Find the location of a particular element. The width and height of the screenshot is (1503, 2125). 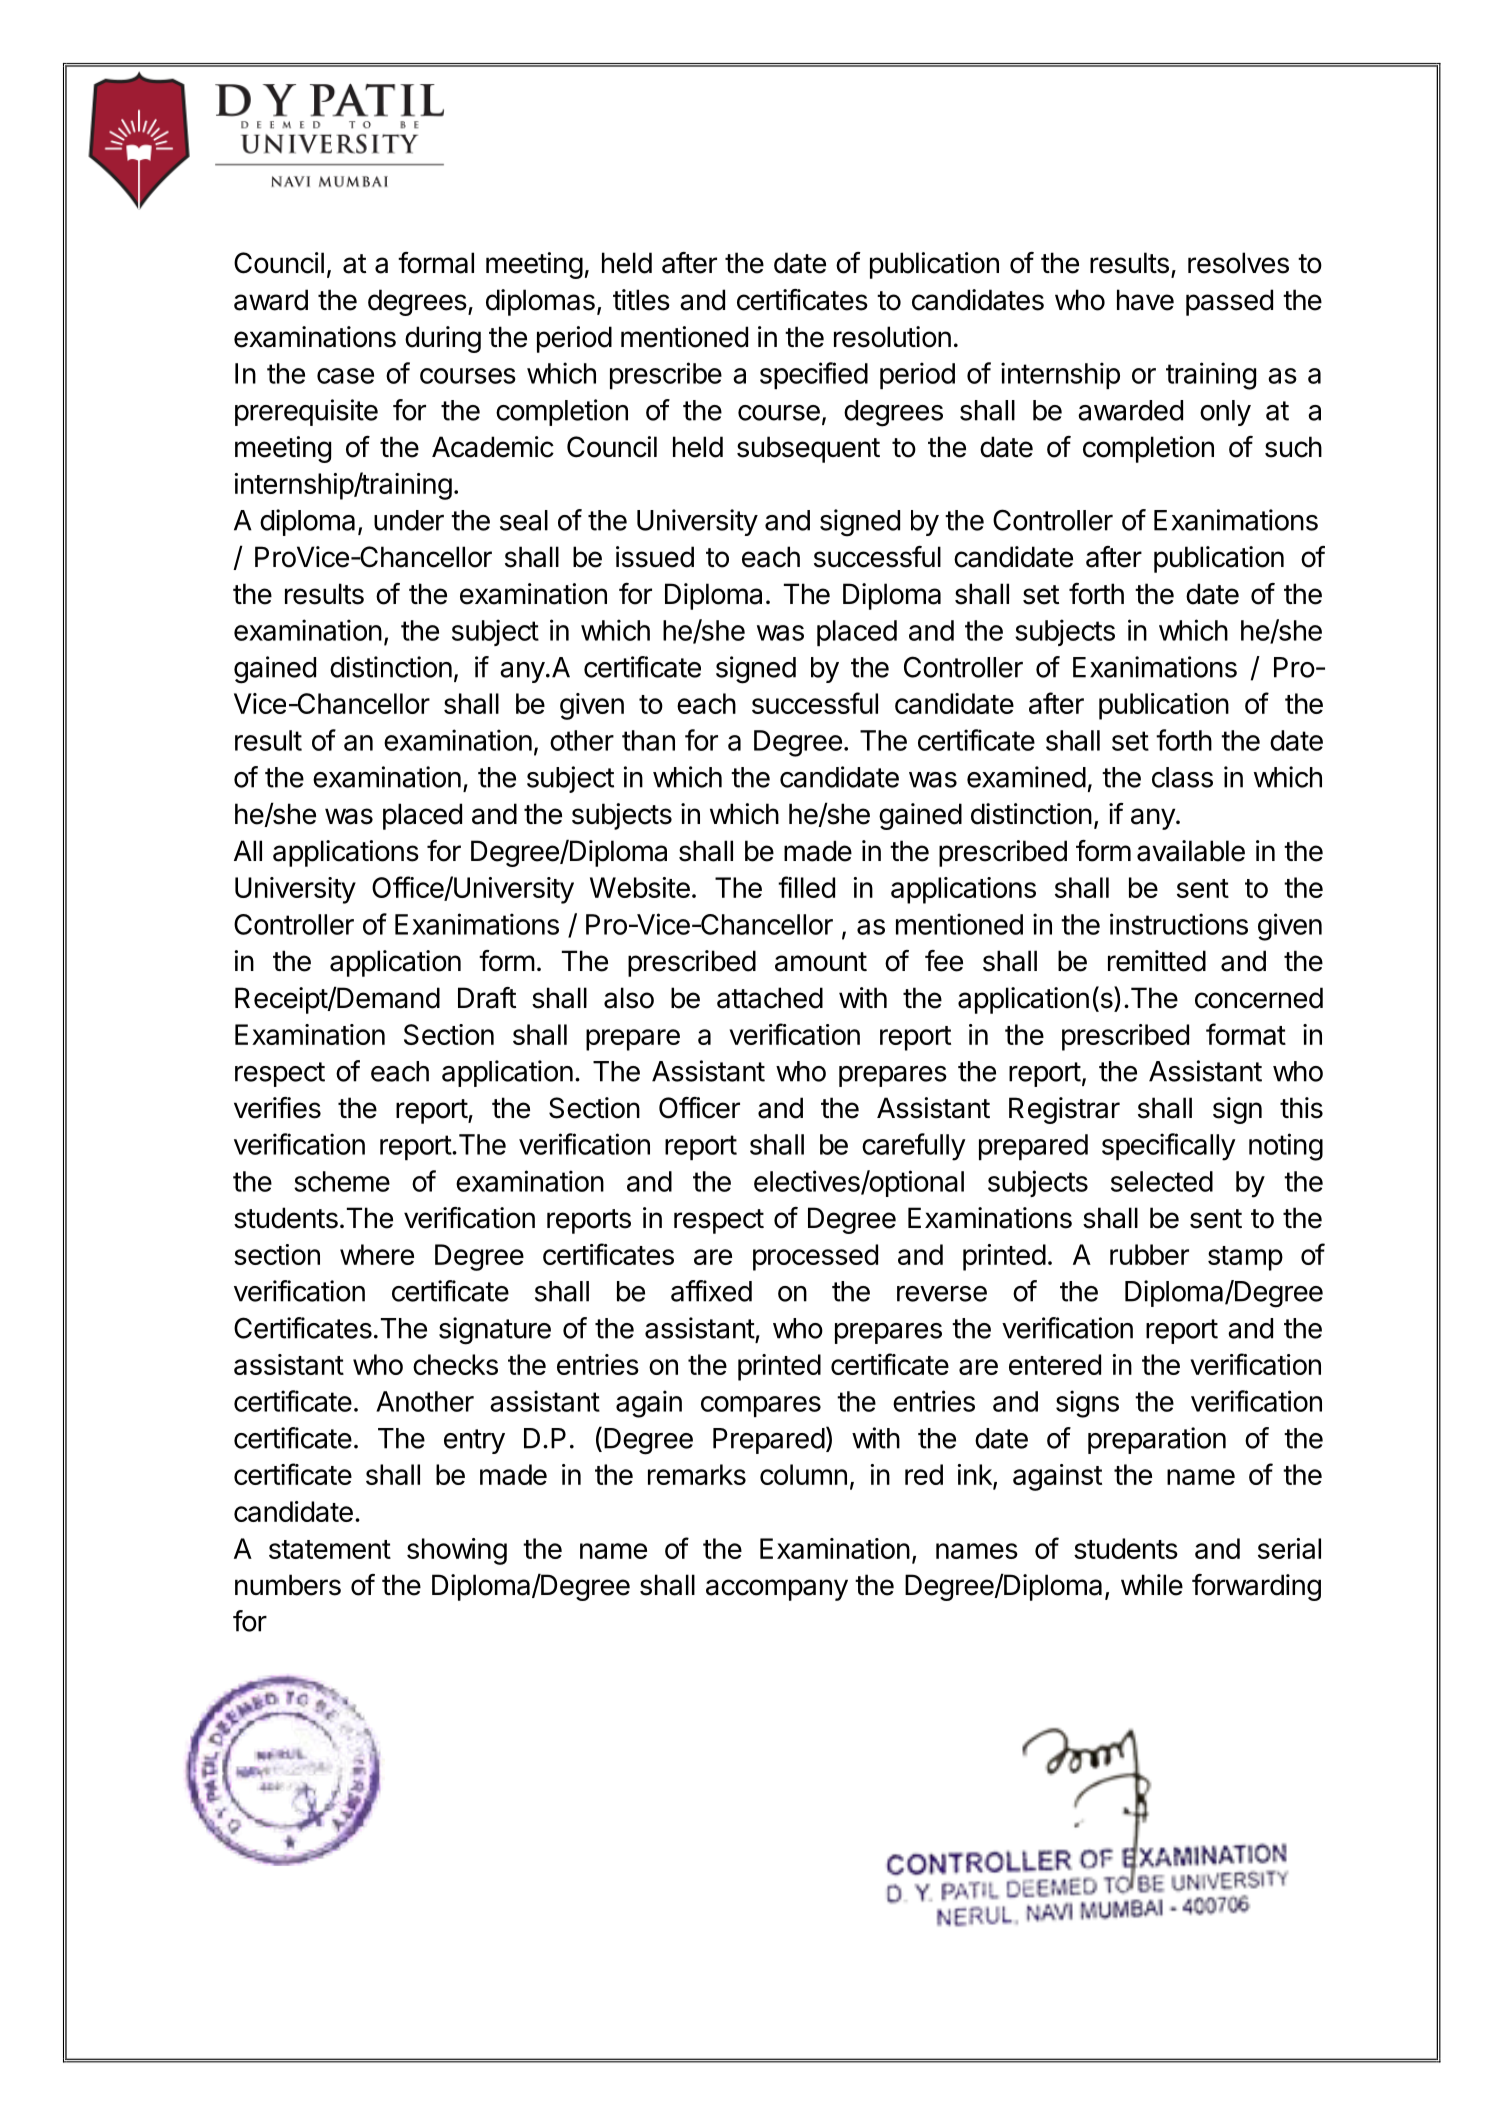

instructions is located at coordinates (1179, 924).
